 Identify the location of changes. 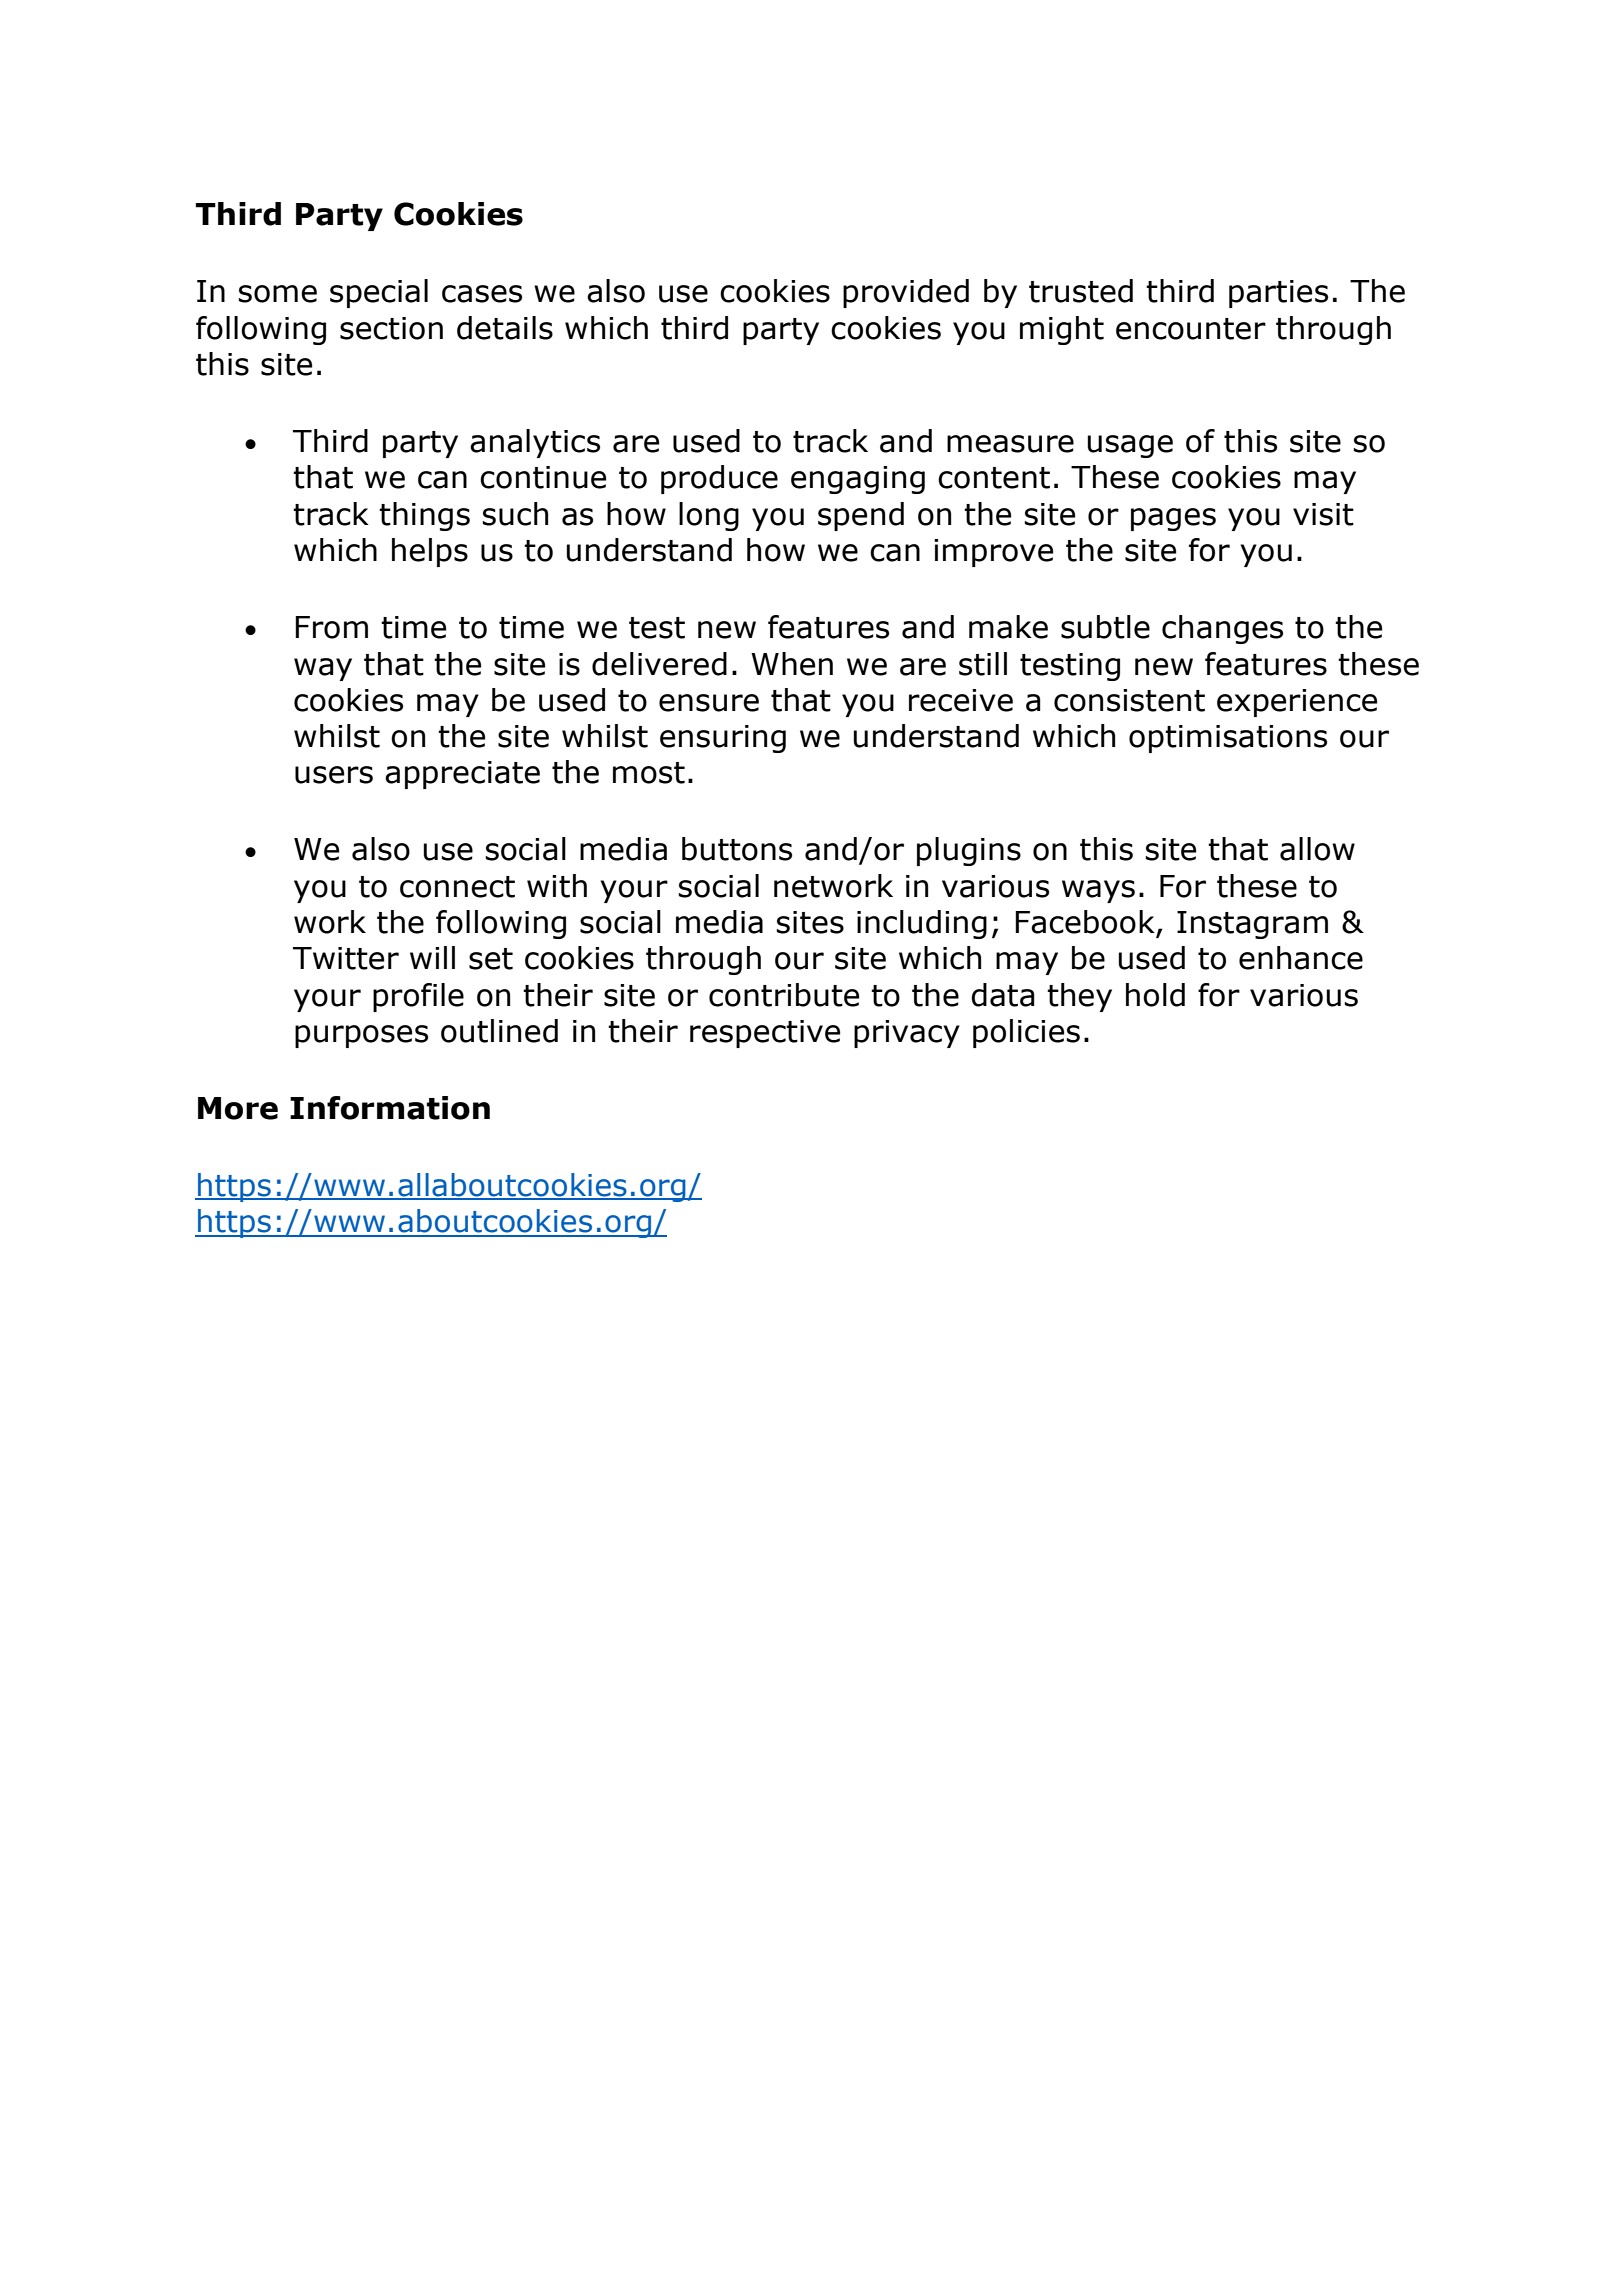
(1222, 629).
